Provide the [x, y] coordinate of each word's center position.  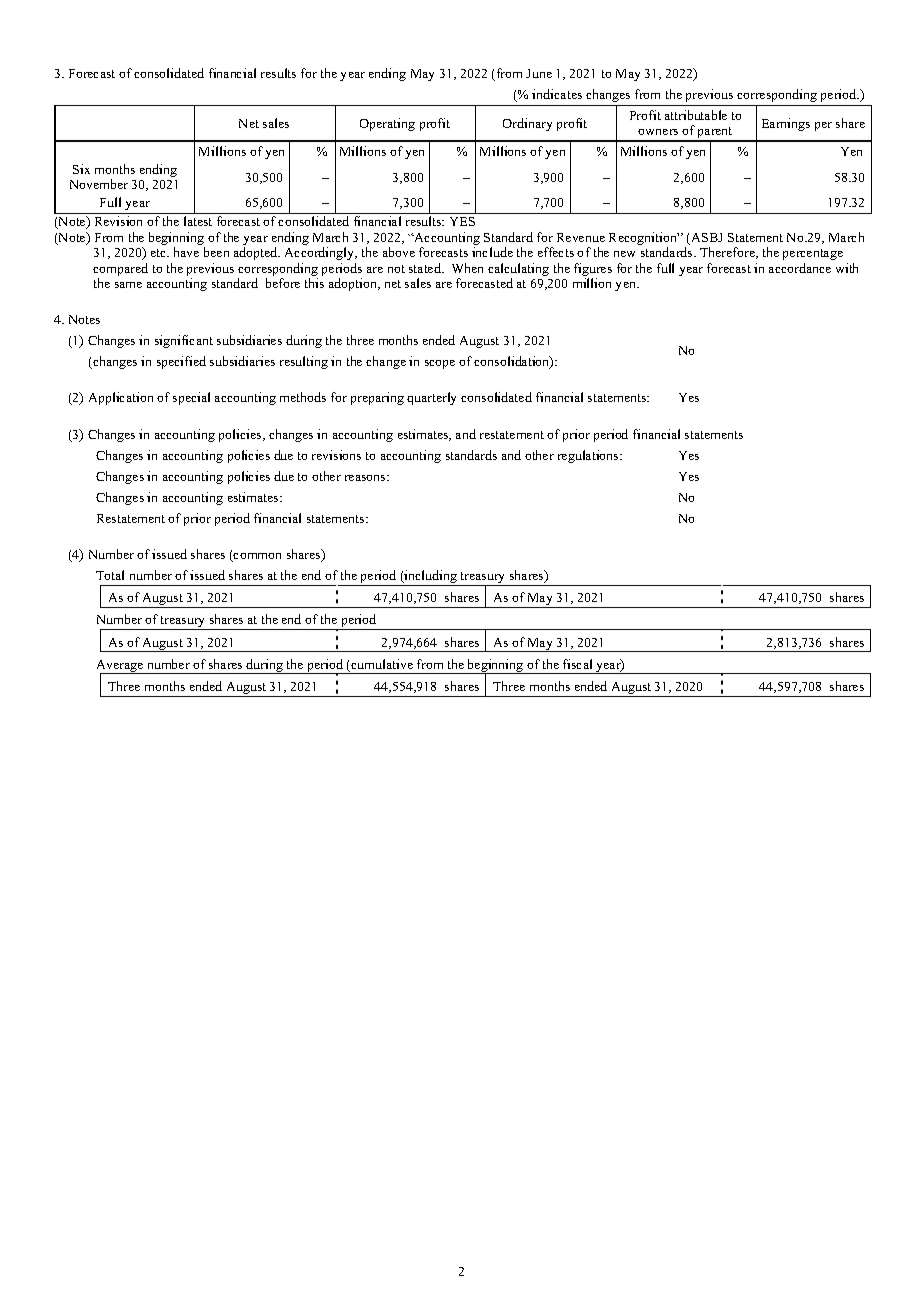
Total [110, 575]
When [467, 268]
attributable [696, 115]
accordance [800, 268]
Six [81, 169]
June [539, 73]
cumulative [381, 665]
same [128, 285]
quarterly [431, 398]
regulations [589, 456]
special [191, 398]
